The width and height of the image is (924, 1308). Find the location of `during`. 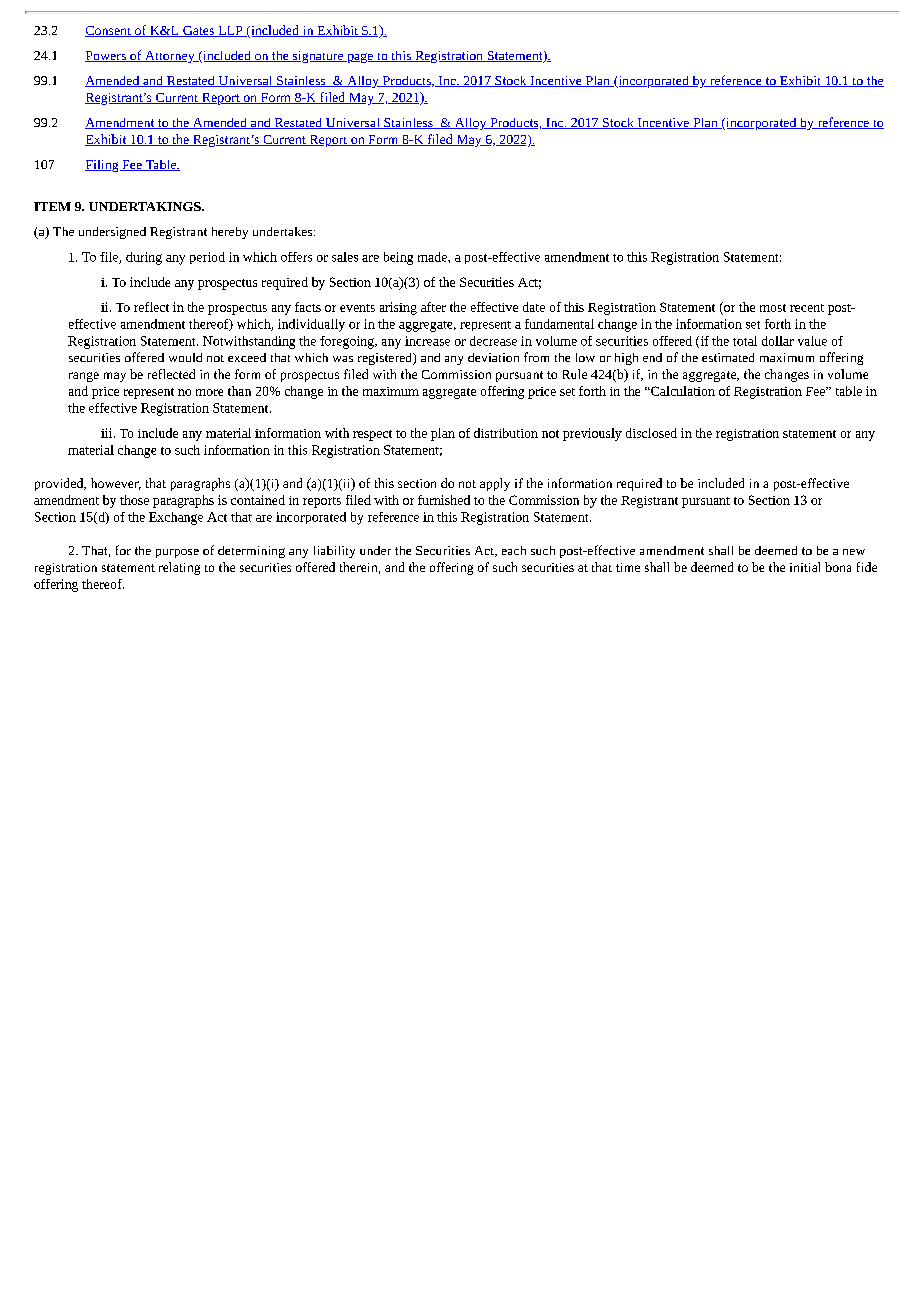

during is located at coordinates (144, 258).
